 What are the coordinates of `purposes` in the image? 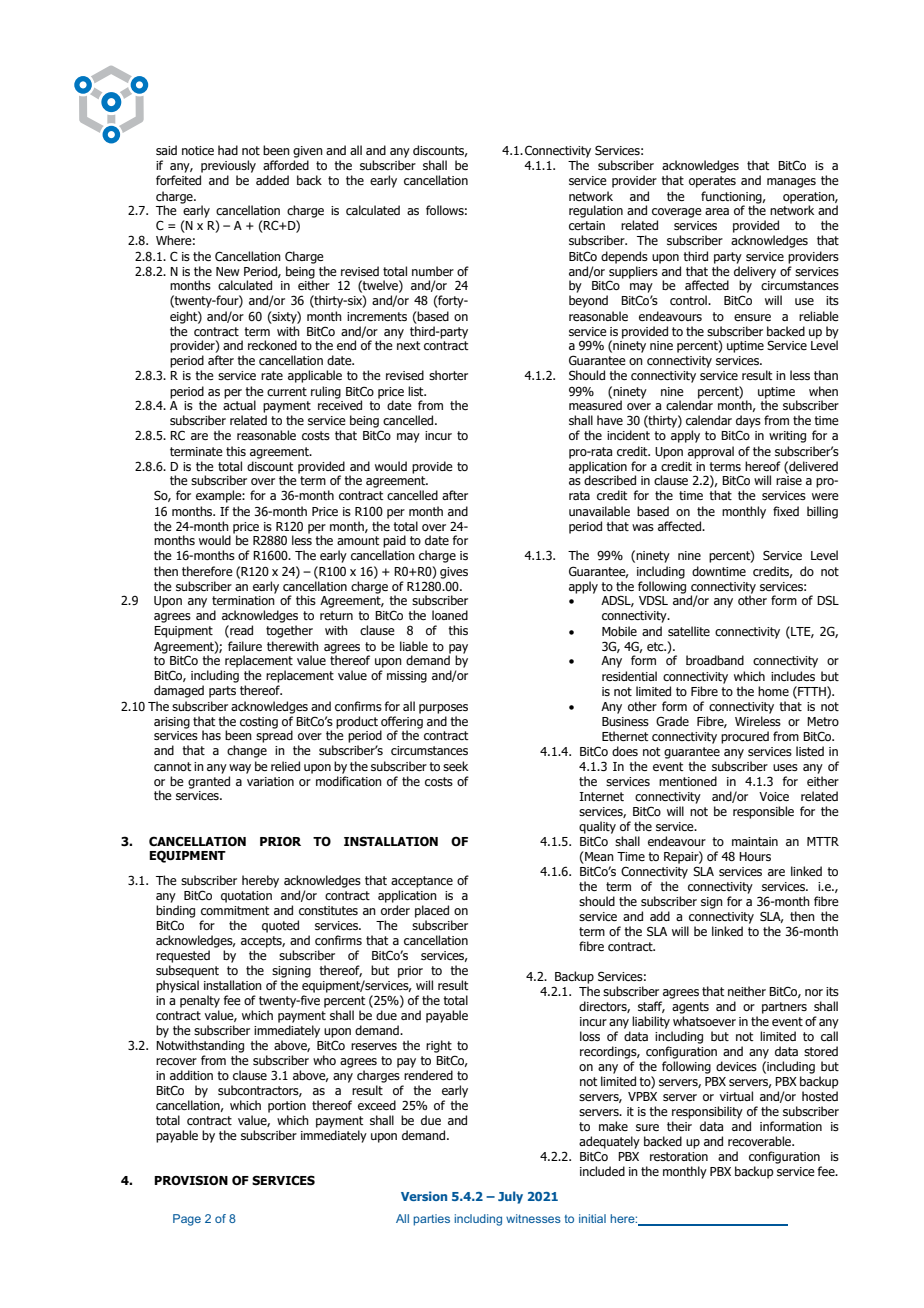 It's located at (443, 709).
